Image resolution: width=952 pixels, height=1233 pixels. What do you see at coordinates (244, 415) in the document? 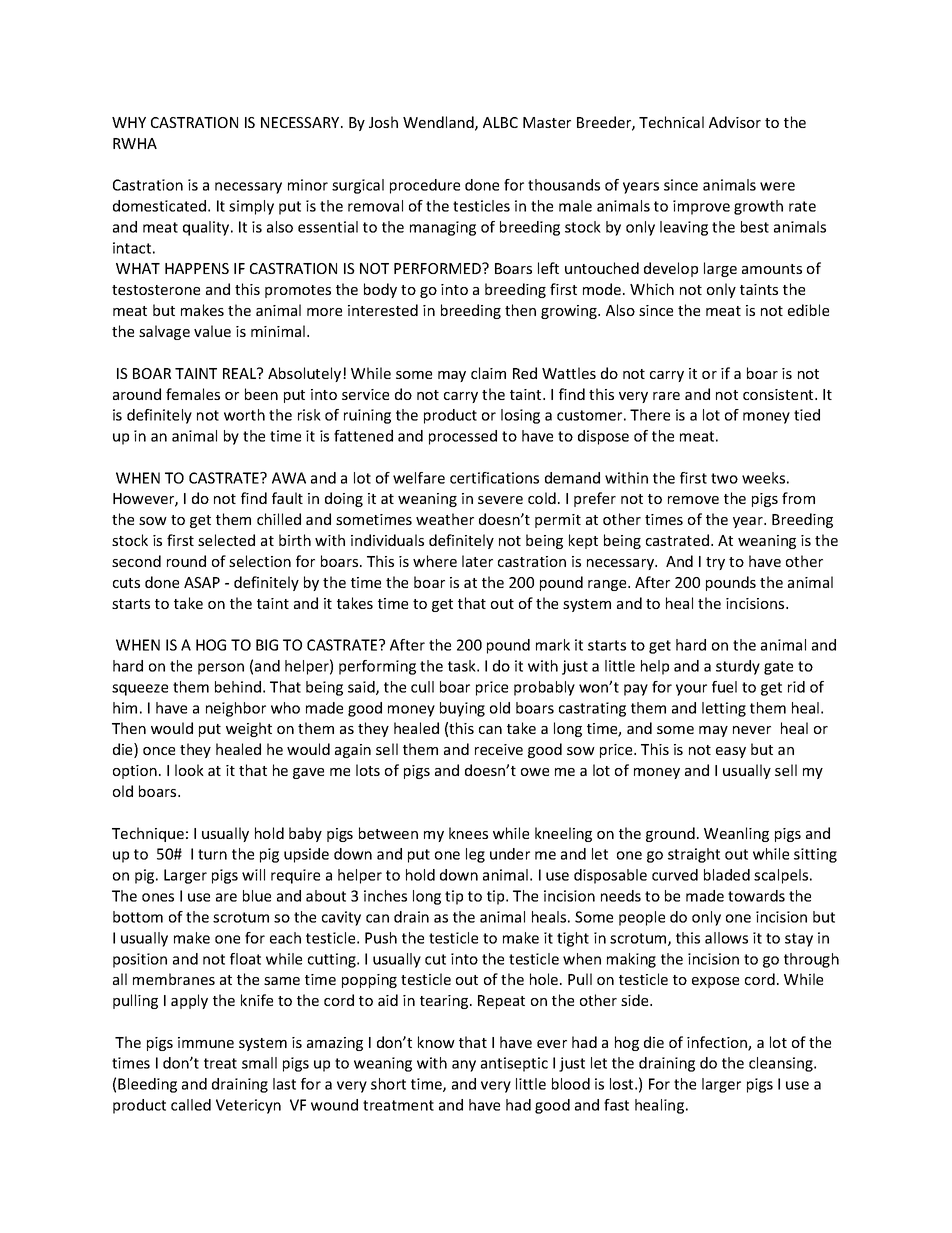
I see `worth` at bounding box center [244, 415].
